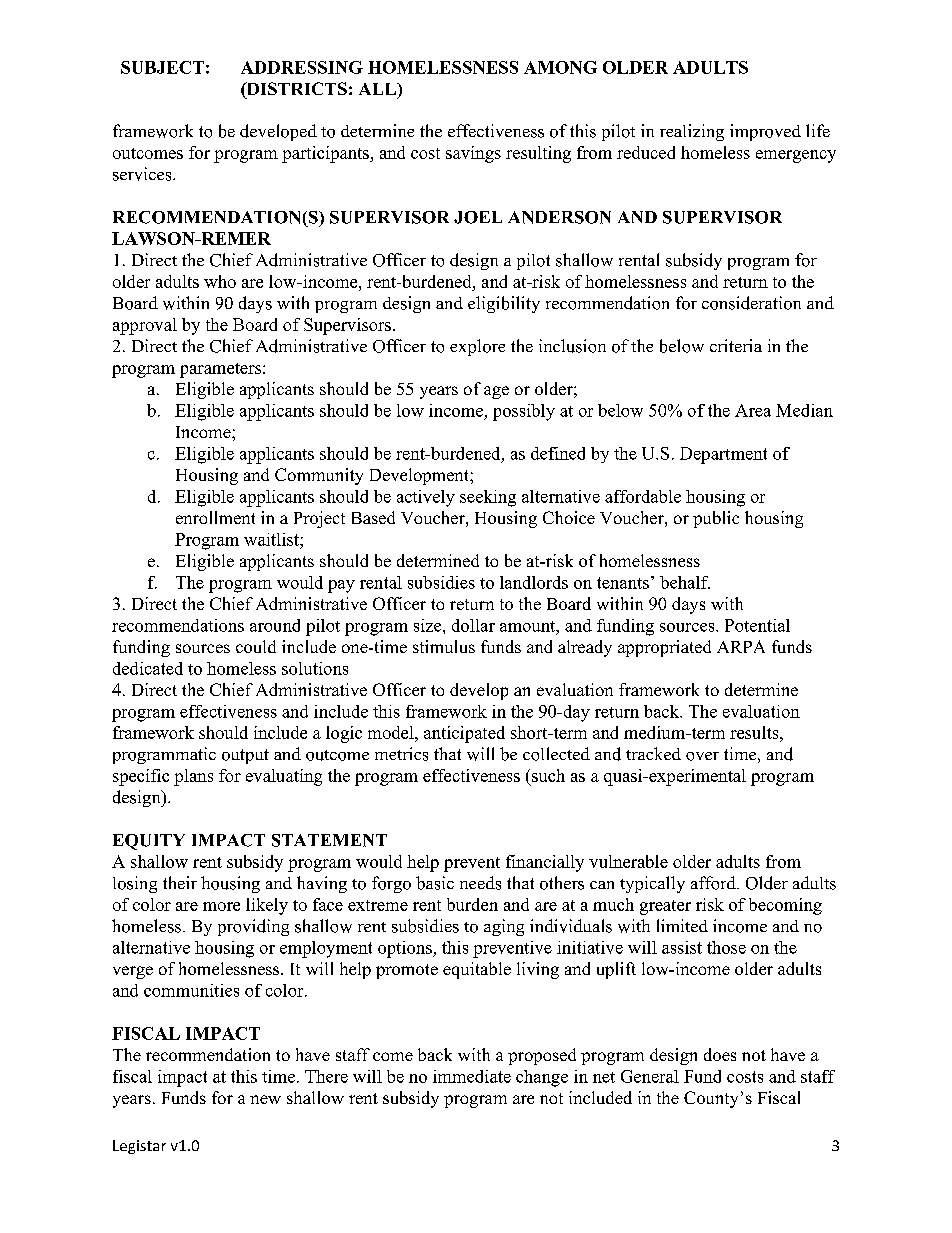 Image resolution: width=952 pixels, height=1233 pixels. What do you see at coordinates (472, 1076) in the screenshot?
I see `immediate` at bounding box center [472, 1076].
